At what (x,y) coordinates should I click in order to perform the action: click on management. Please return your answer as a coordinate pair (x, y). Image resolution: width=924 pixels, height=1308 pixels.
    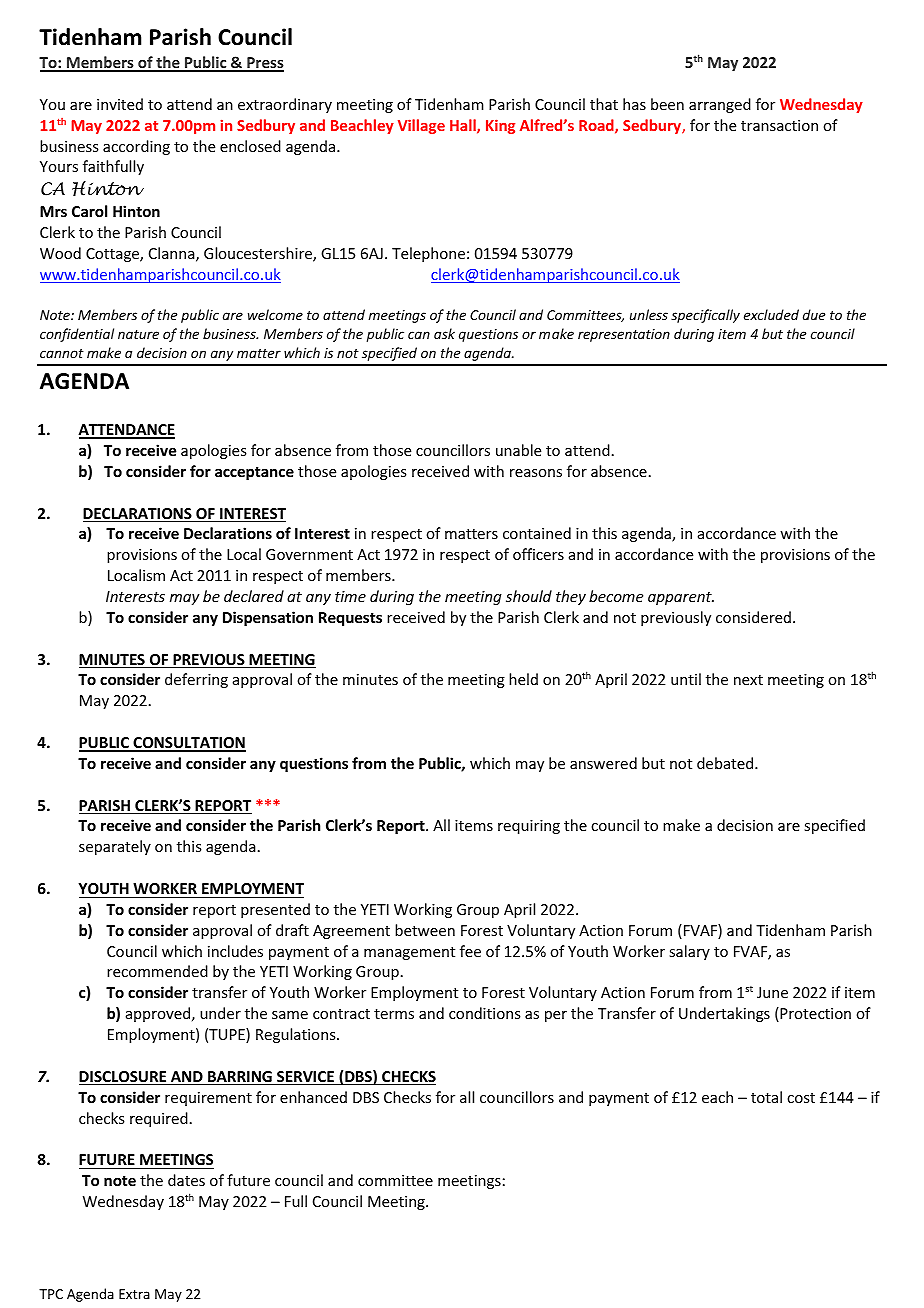
    Looking at the image, I should click on (409, 953).
